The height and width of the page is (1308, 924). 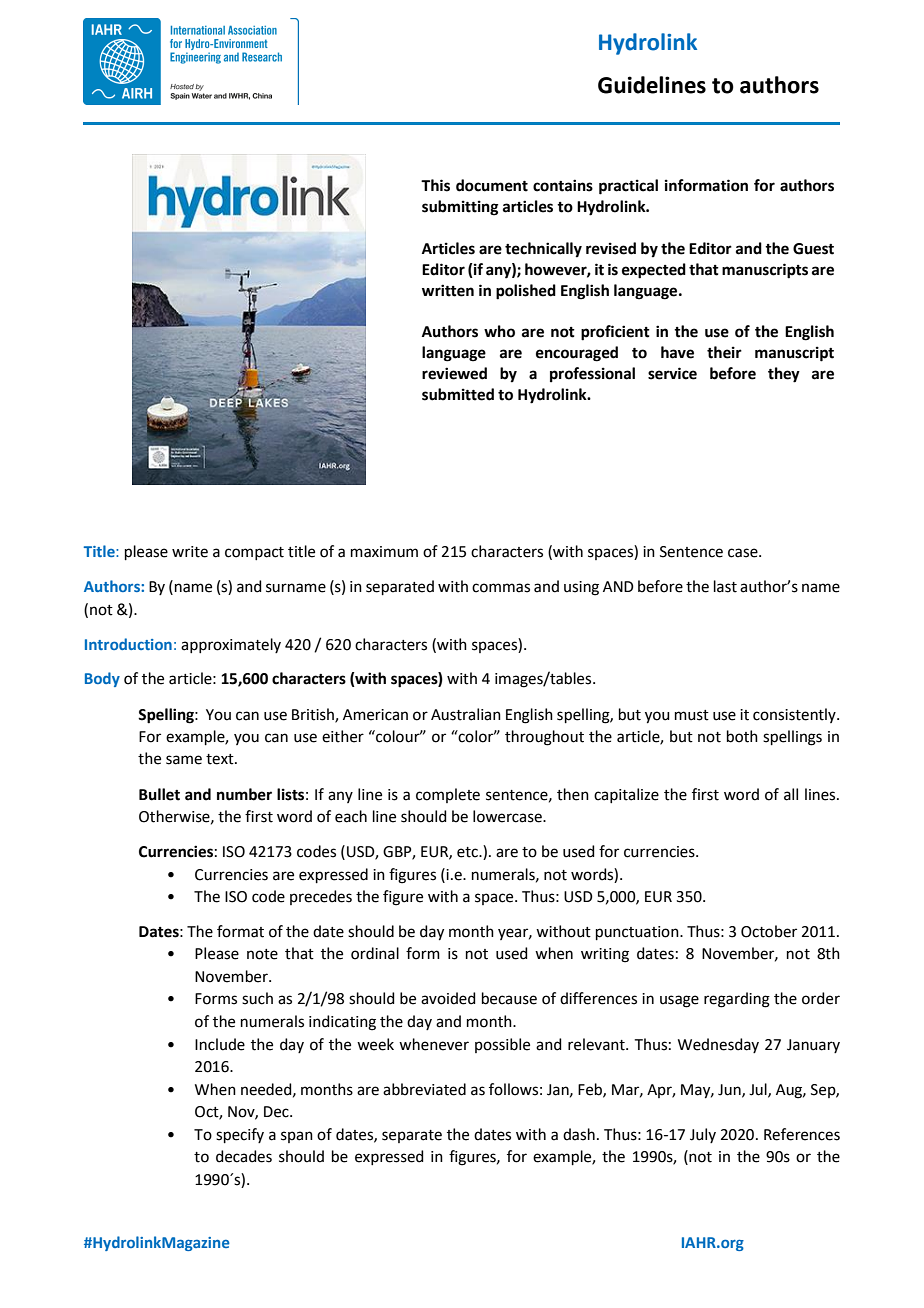 What do you see at coordinates (435, 185) in the page?
I see `This` at bounding box center [435, 185].
